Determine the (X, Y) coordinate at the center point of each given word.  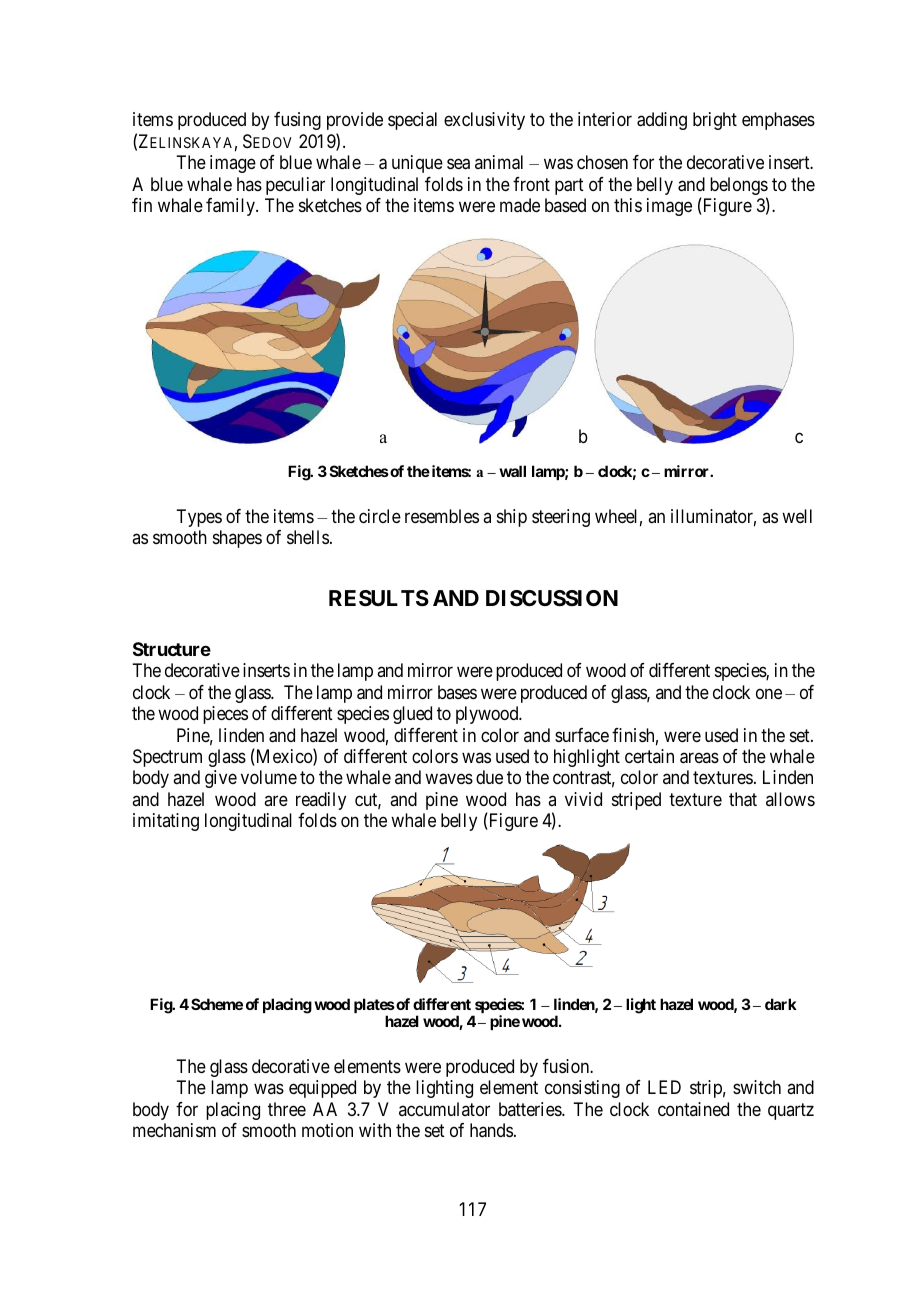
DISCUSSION (552, 598)
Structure (172, 649)
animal (499, 162)
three (287, 1109)
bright (715, 121)
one (769, 693)
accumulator (444, 1109)
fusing (297, 121)
